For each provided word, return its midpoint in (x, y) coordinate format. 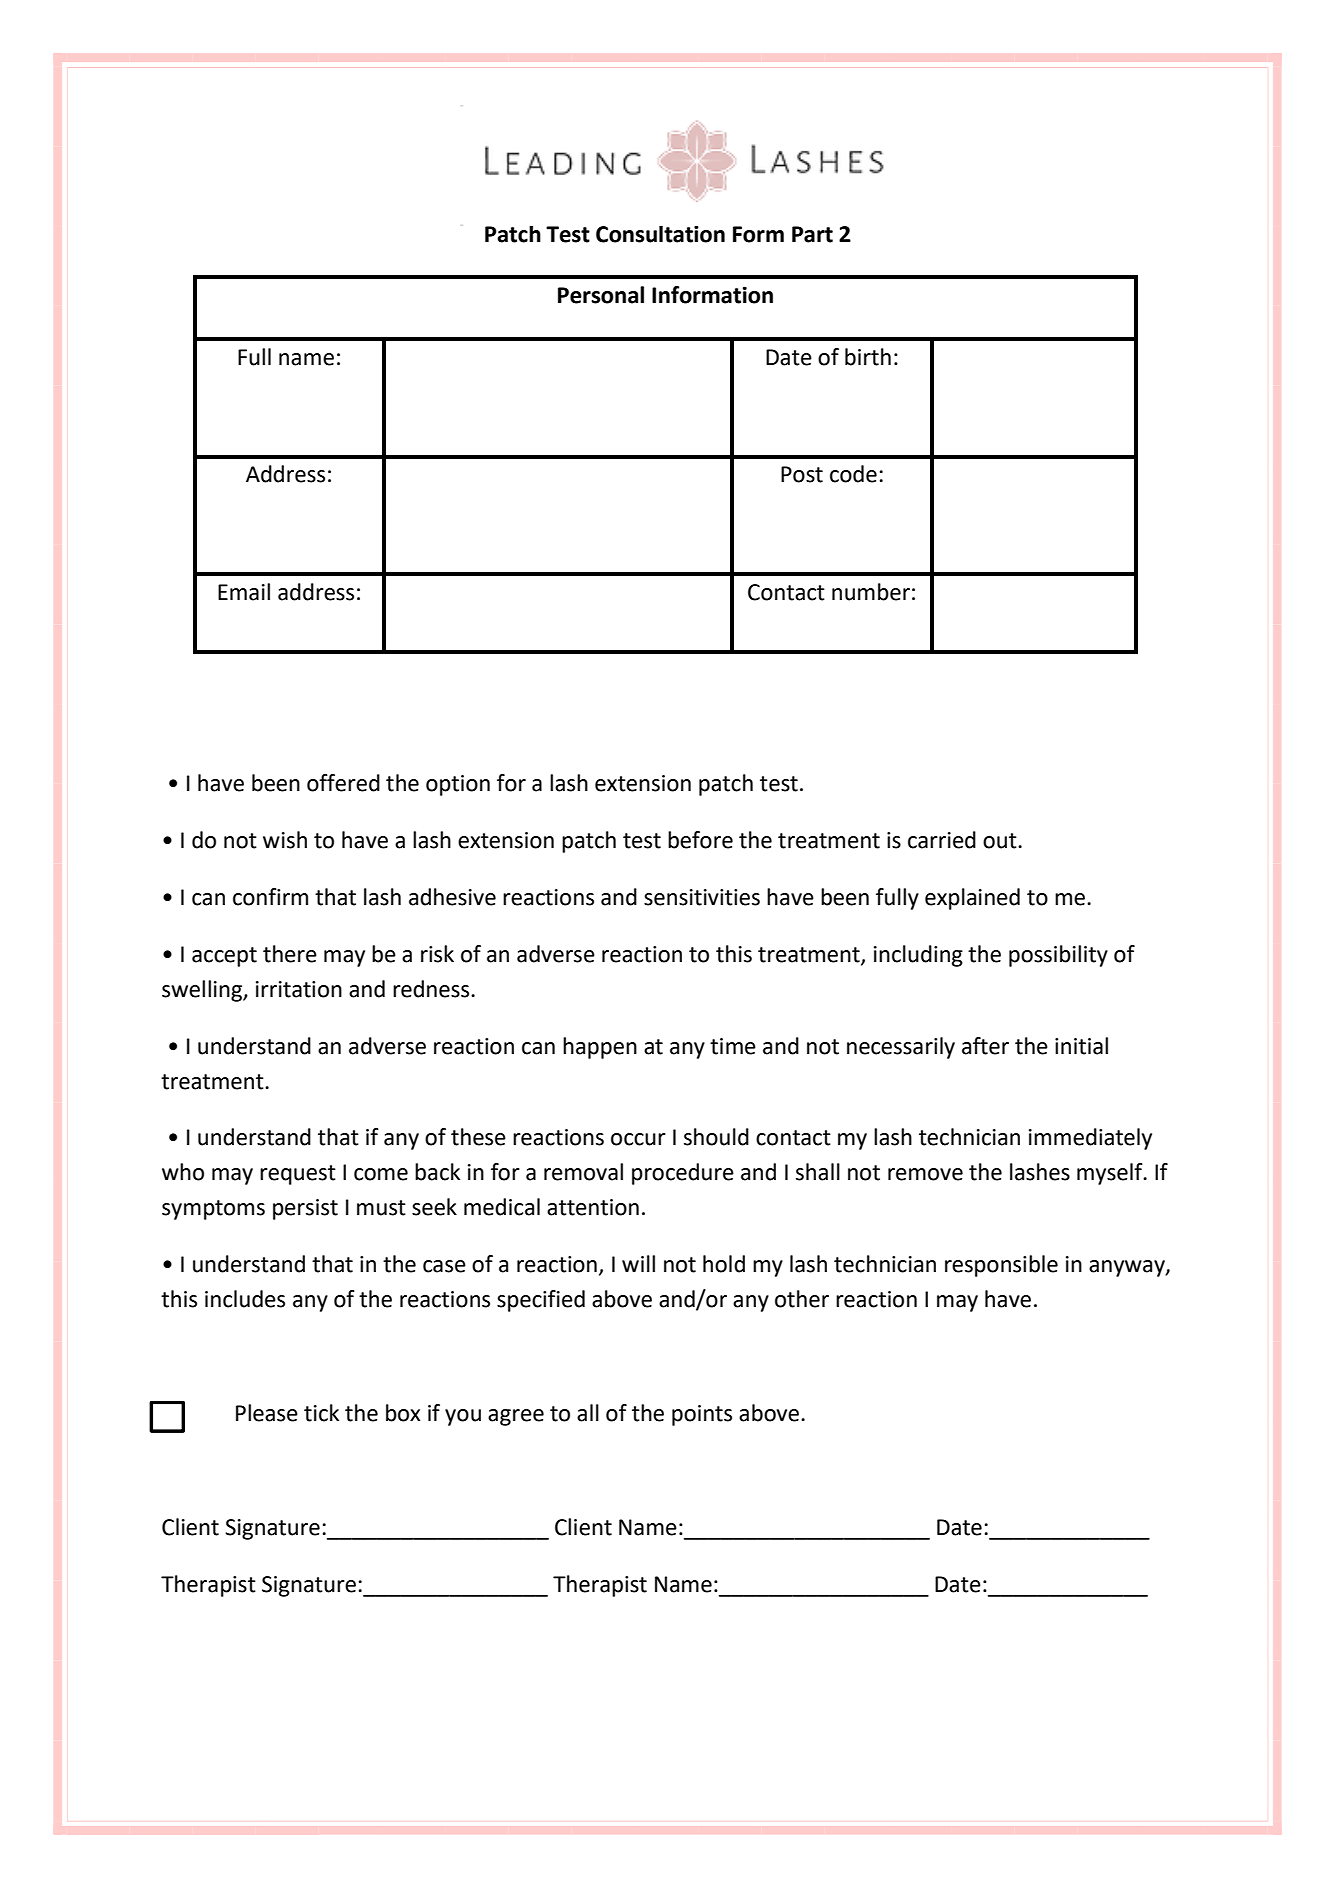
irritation (299, 989)
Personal (601, 295)
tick (321, 1413)
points (702, 1415)
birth (868, 357)
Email (244, 592)
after (985, 1046)
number (871, 592)
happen (600, 1048)
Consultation (660, 234)
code (853, 474)
